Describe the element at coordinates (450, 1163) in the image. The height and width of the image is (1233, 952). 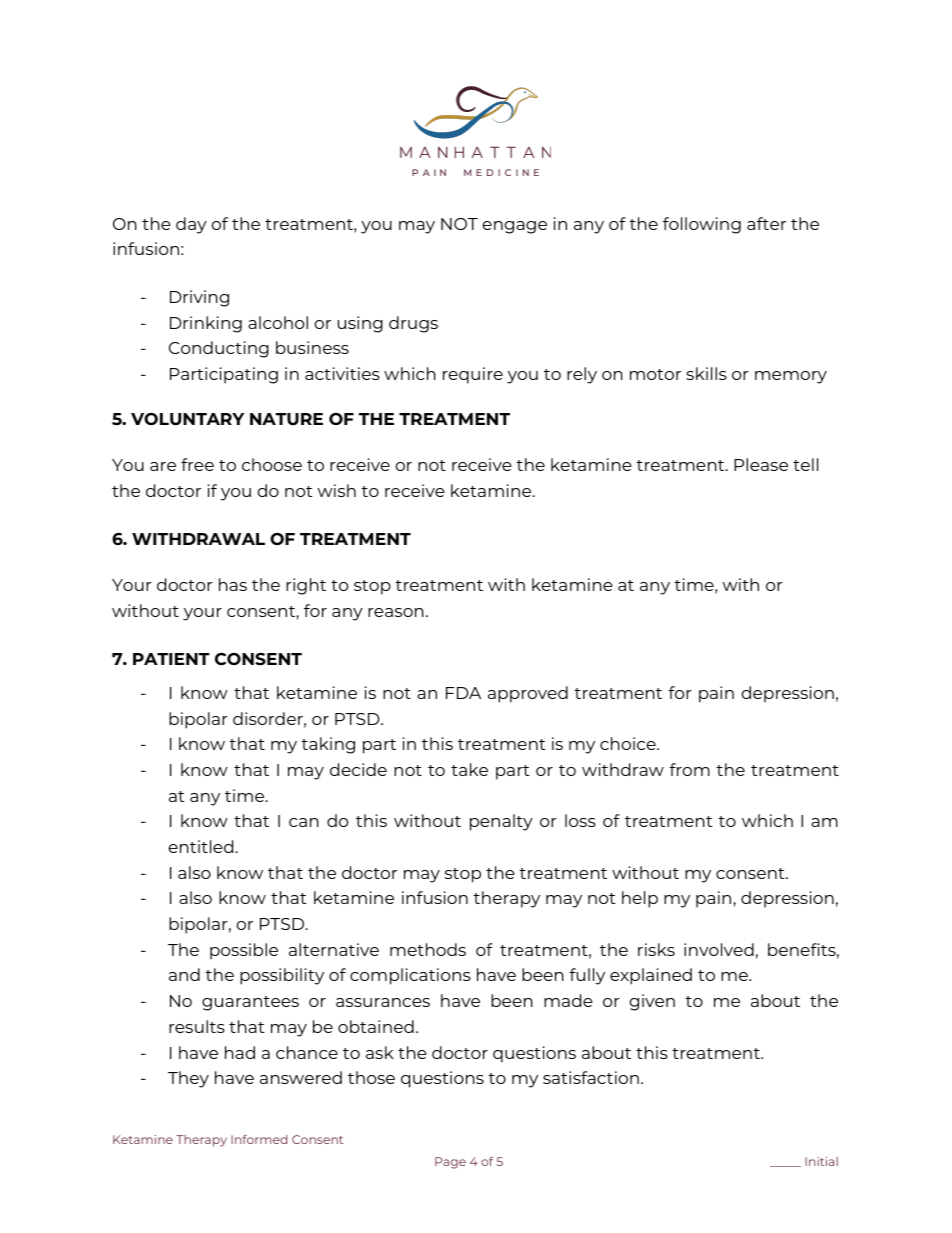
I see `Page` at that location.
